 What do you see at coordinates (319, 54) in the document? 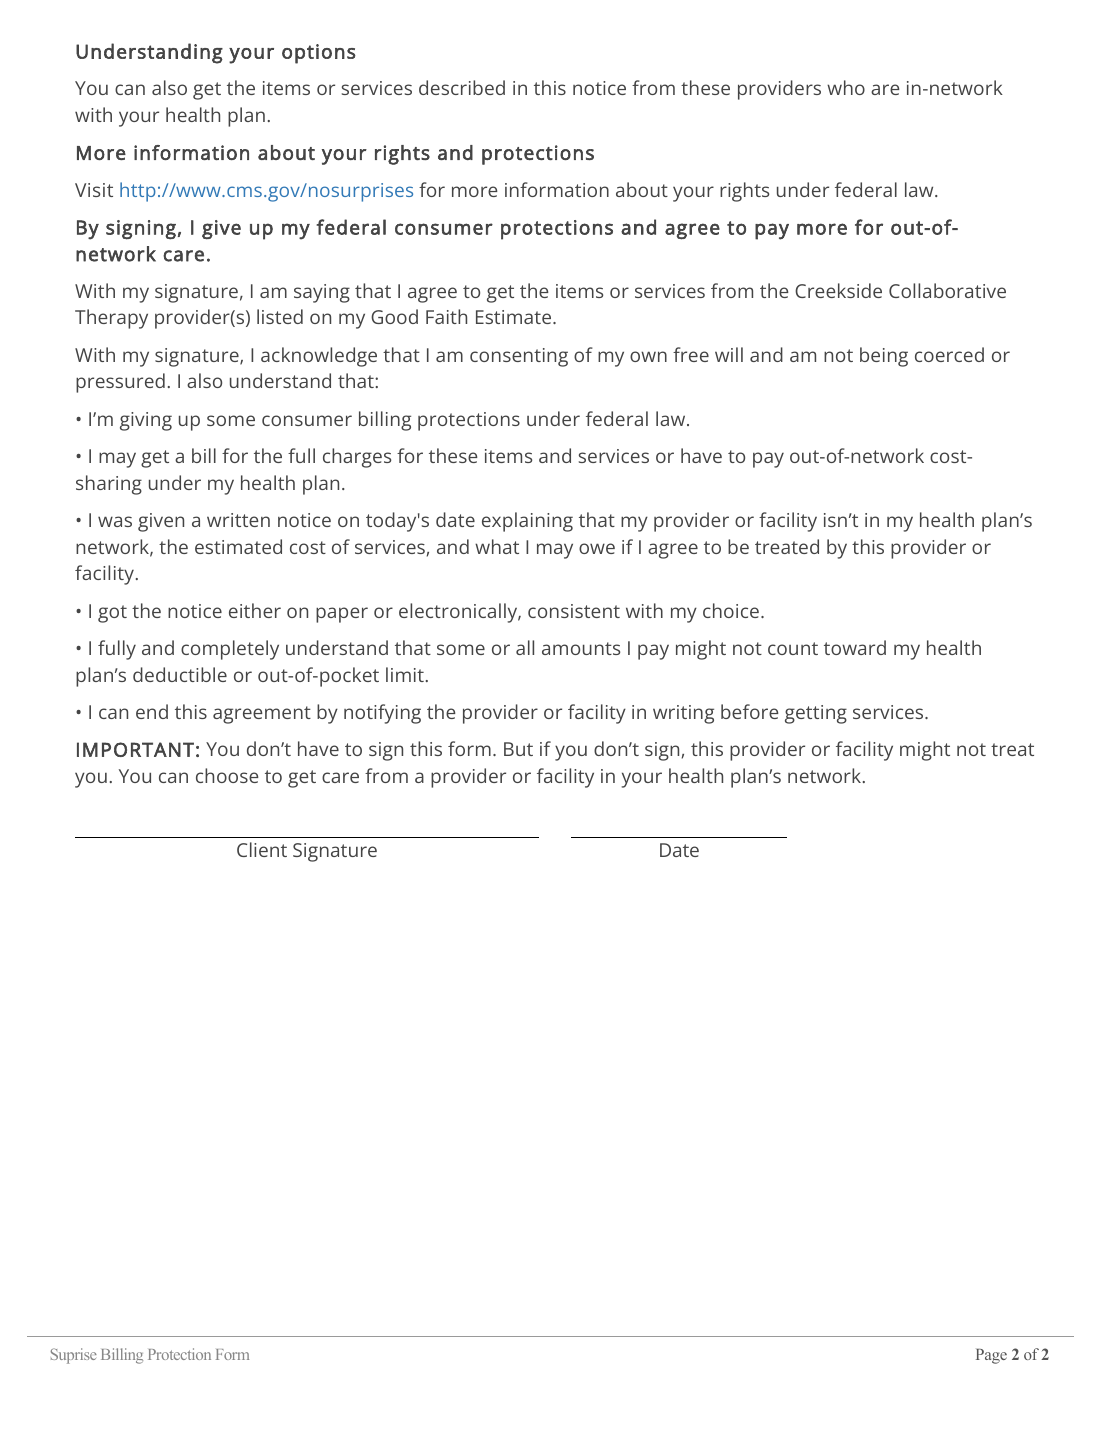
I see `options` at bounding box center [319, 54].
